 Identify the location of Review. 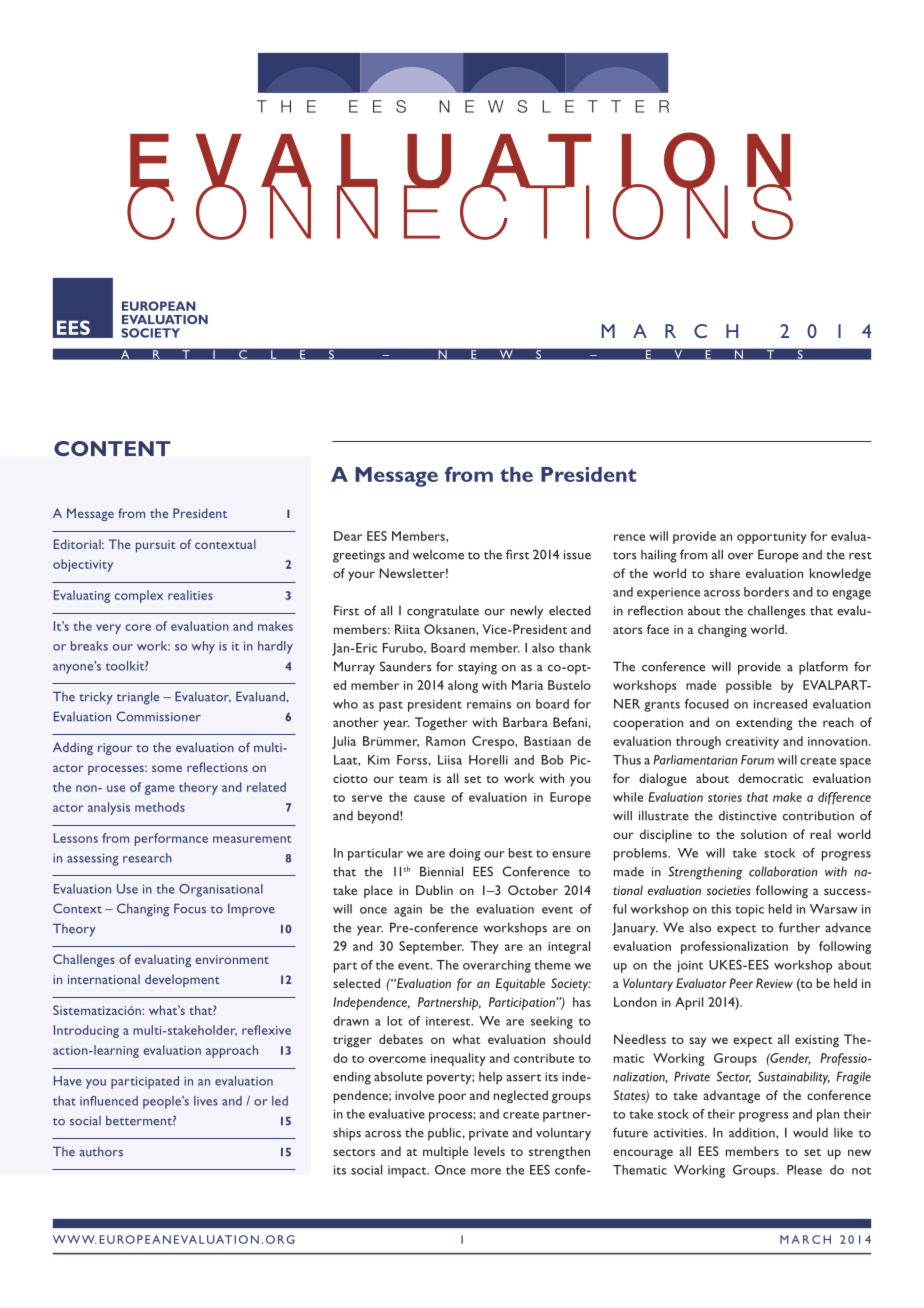
(774, 983).
